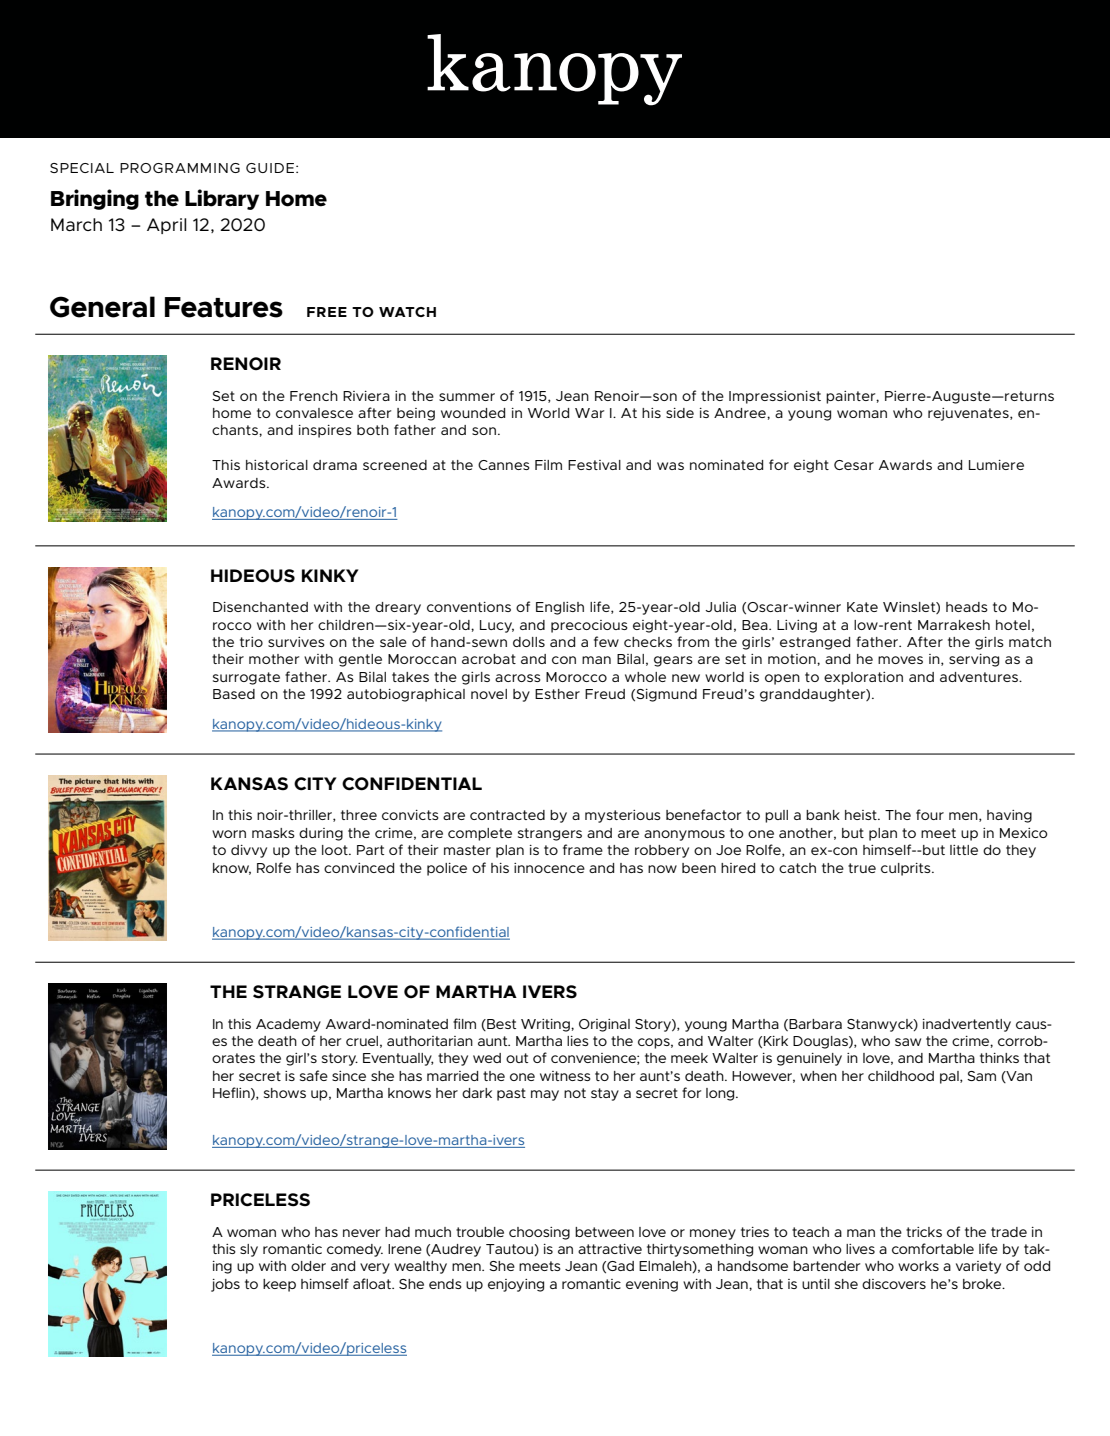 The image size is (1110, 1436). I want to click on choosing, so click(539, 1233).
